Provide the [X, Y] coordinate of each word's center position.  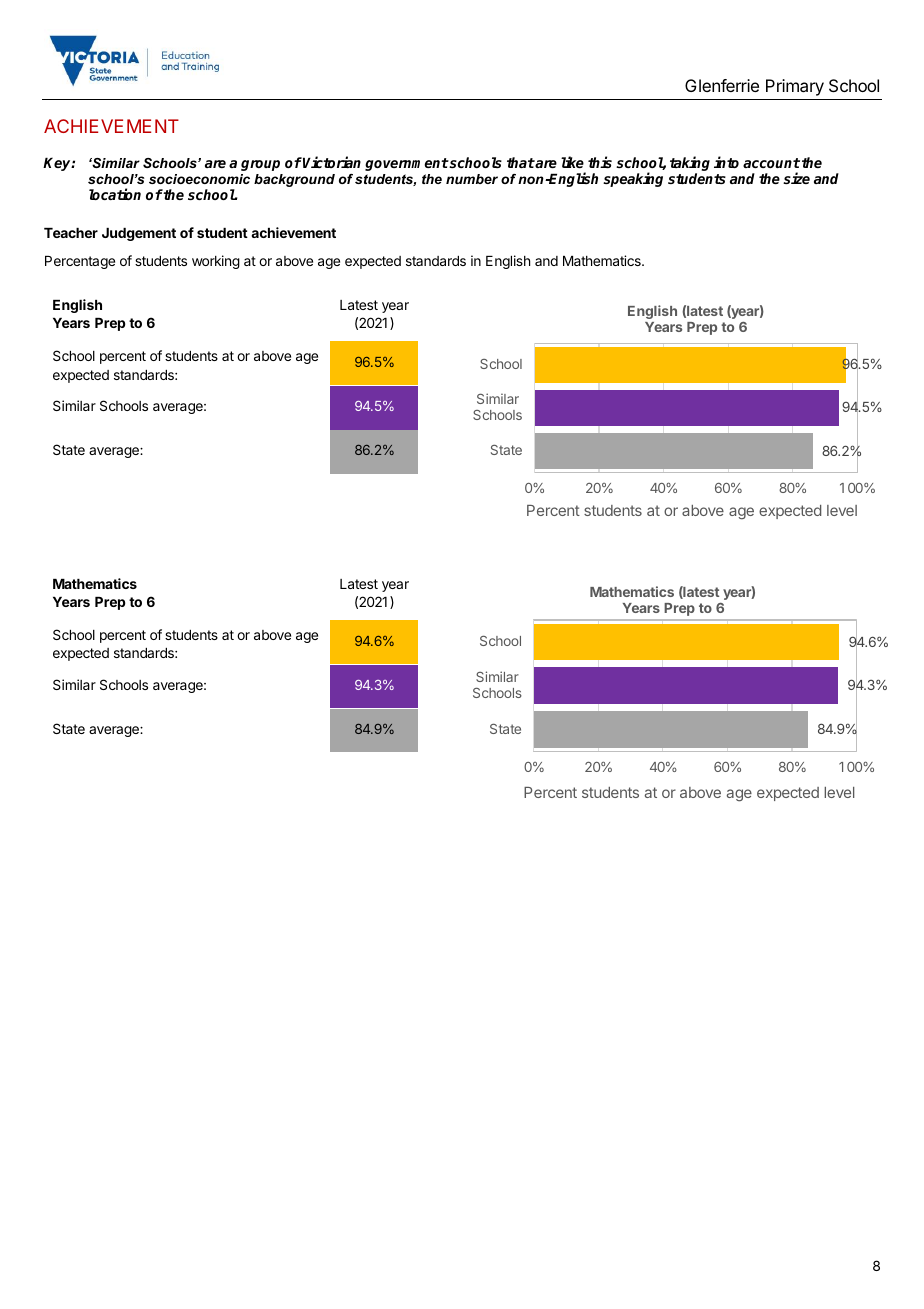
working [216, 262]
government [407, 164]
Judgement [139, 234]
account [771, 163]
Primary [795, 87]
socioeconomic [199, 179]
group [260, 165]
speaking [633, 179]
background [294, 180]
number [472, 179]
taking [690, 165]
